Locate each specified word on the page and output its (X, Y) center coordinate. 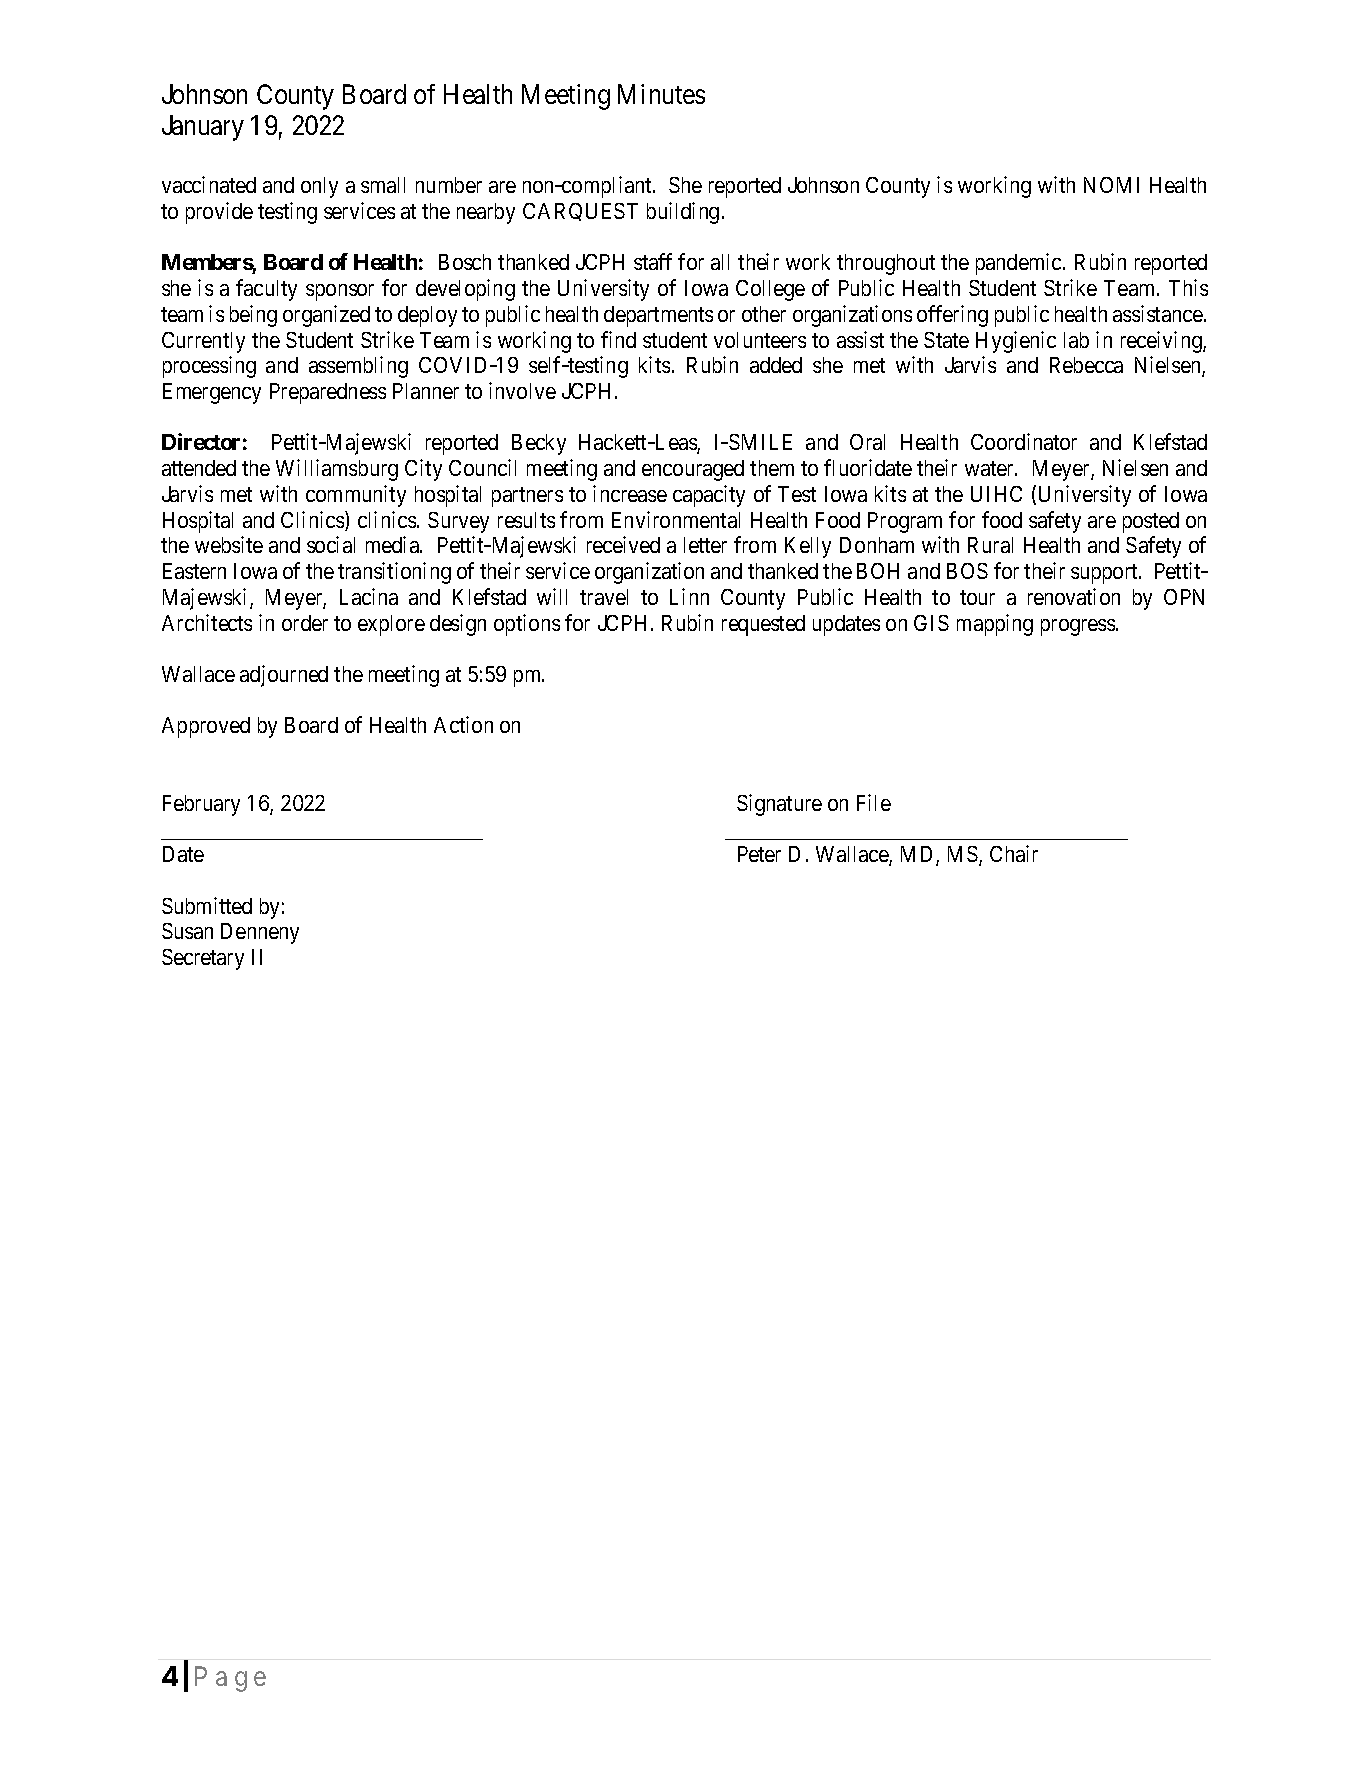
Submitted (207, 905)
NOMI (1111, 185)
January (203, 128)
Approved (206, 727)
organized (326, 316)
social (331, 544)
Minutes (661, 94)
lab (1076, 340)
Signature (779, 805)
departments (658, 316)
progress (1079, 627)
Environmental (676, 519)
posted (1151, 522)
